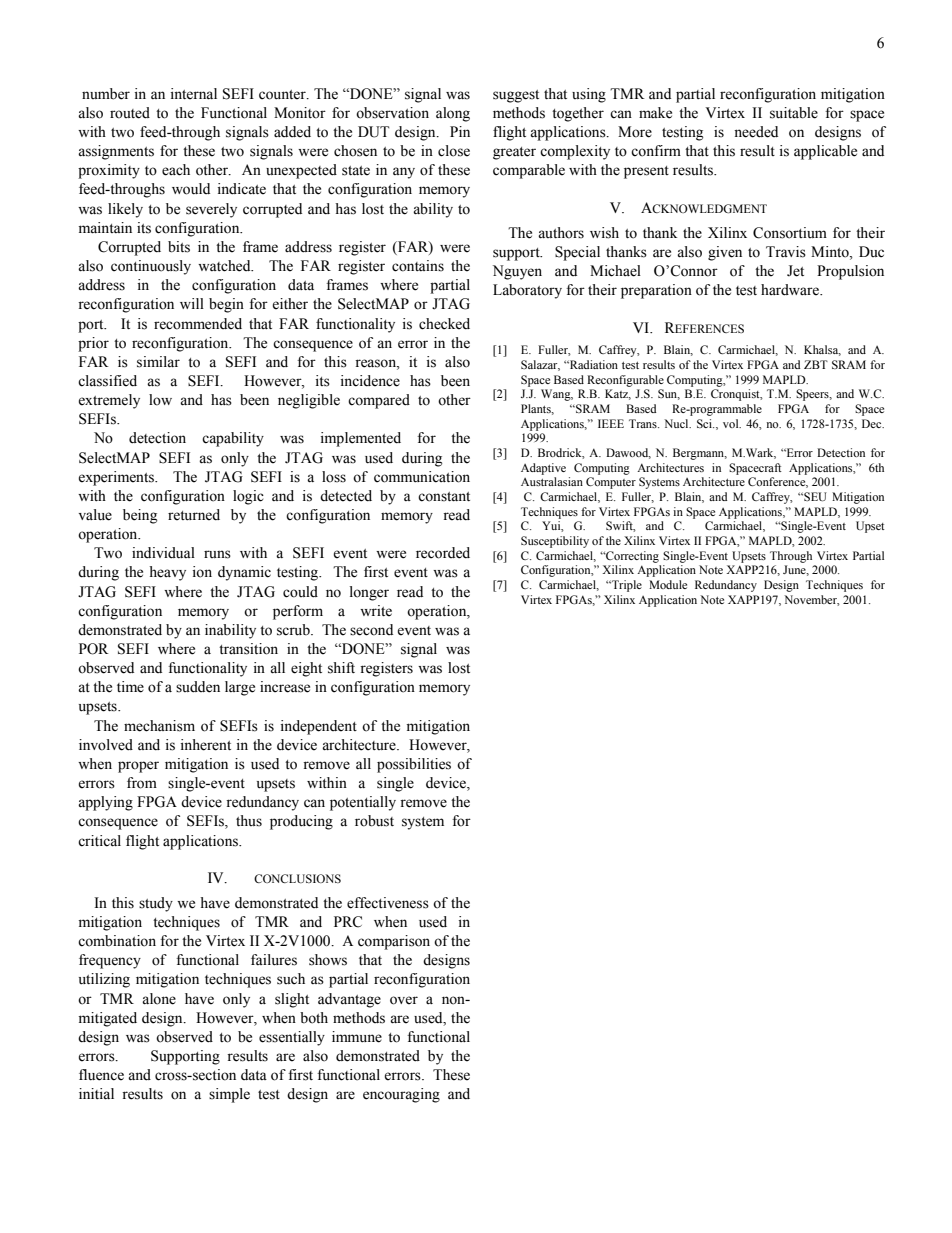 This page has height=1233, width=952. What do you see at coordinates (460, 131) in the page?
I see `Pin` at bounding box center [460, 131].
